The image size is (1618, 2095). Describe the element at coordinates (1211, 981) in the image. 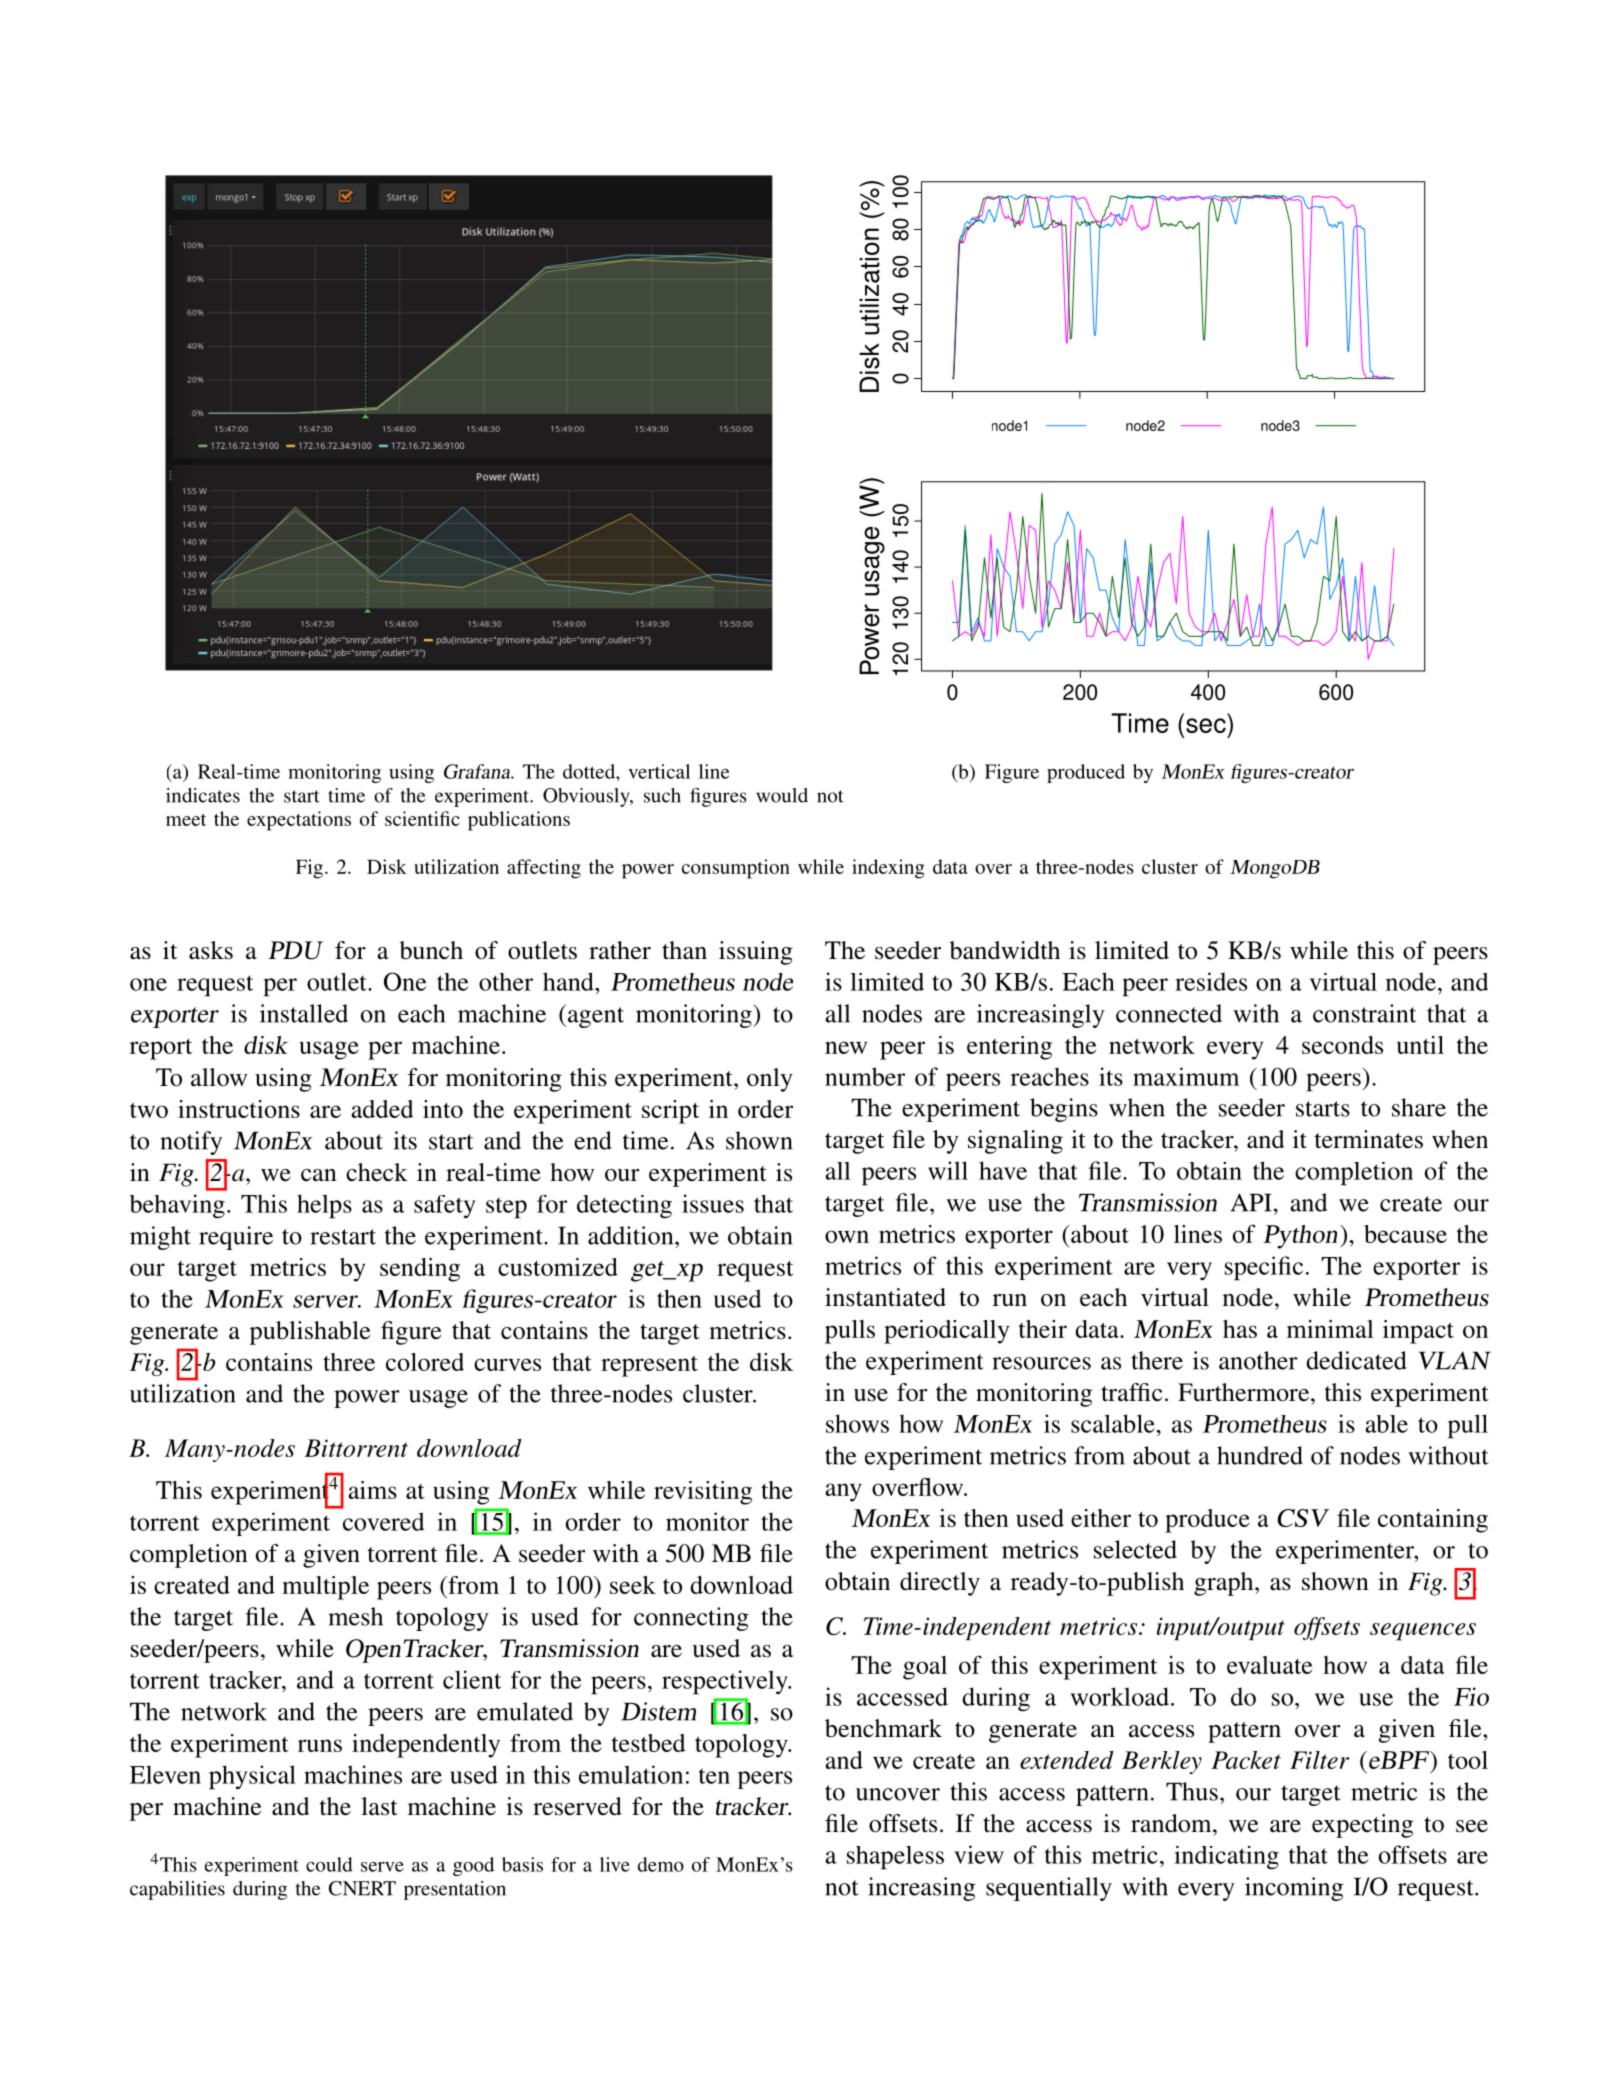

I see `resides` at that location.
